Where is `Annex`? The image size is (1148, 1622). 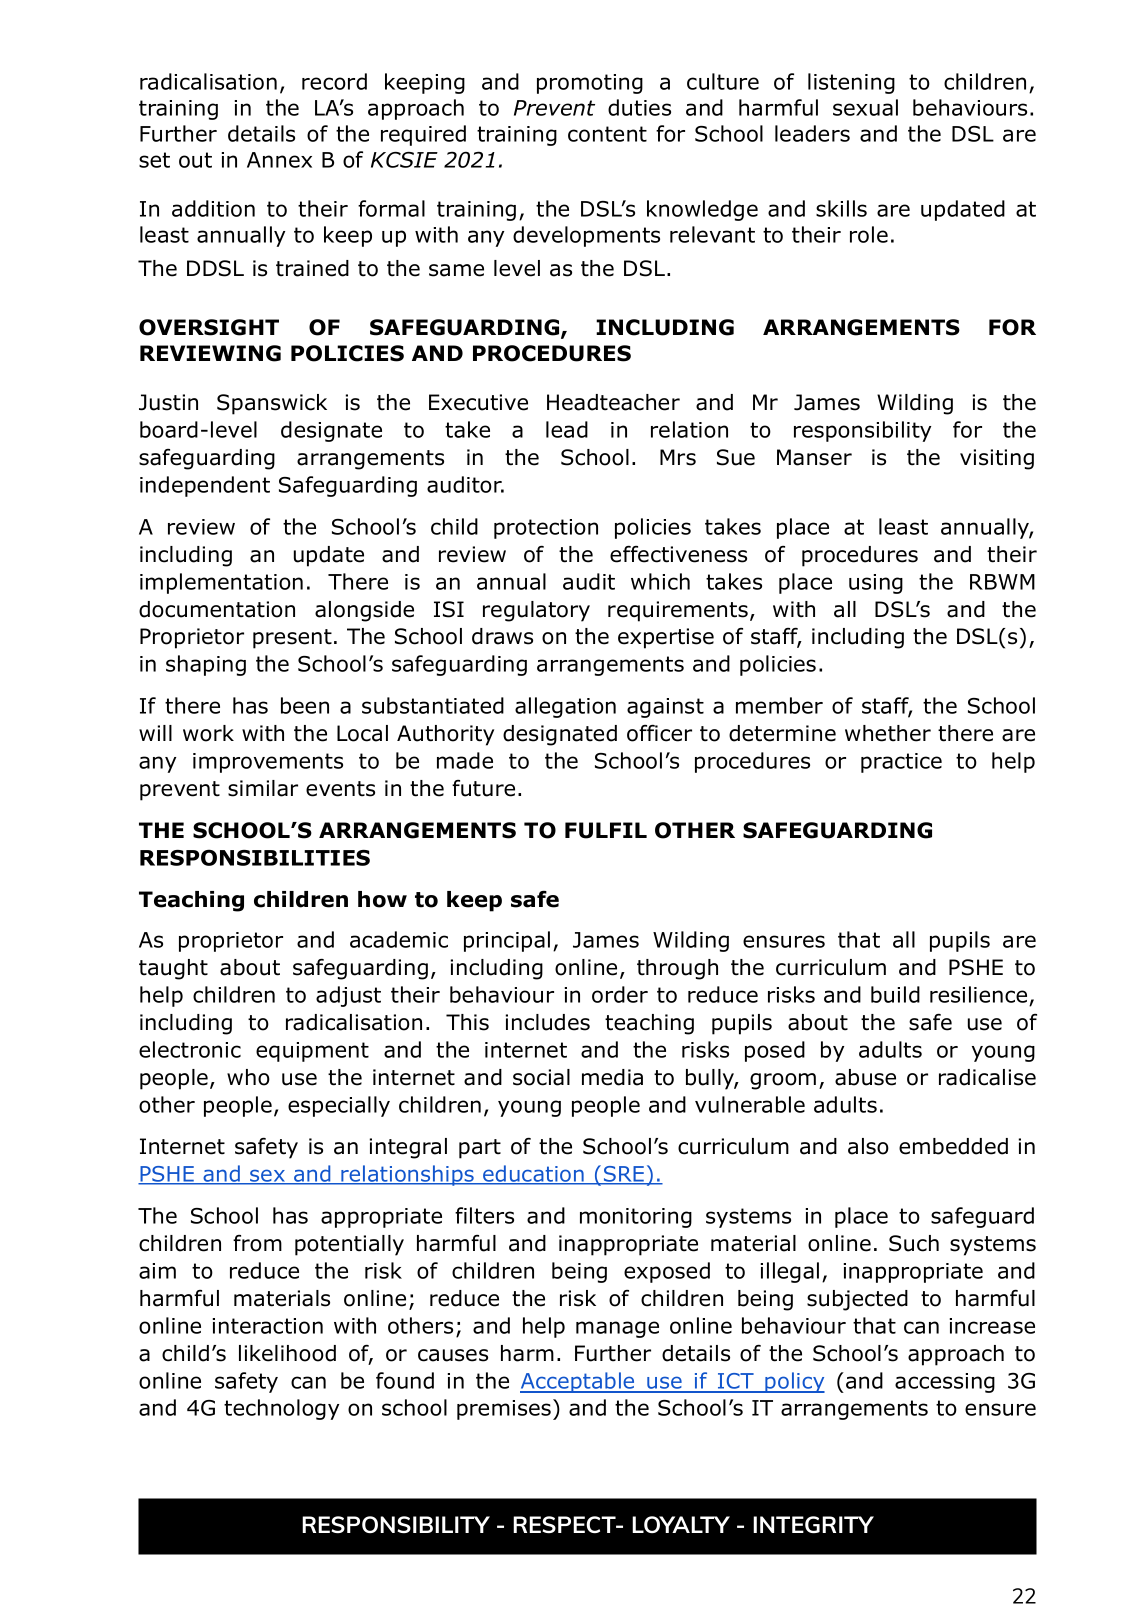 Annex is located at coordinates (279, 160).
